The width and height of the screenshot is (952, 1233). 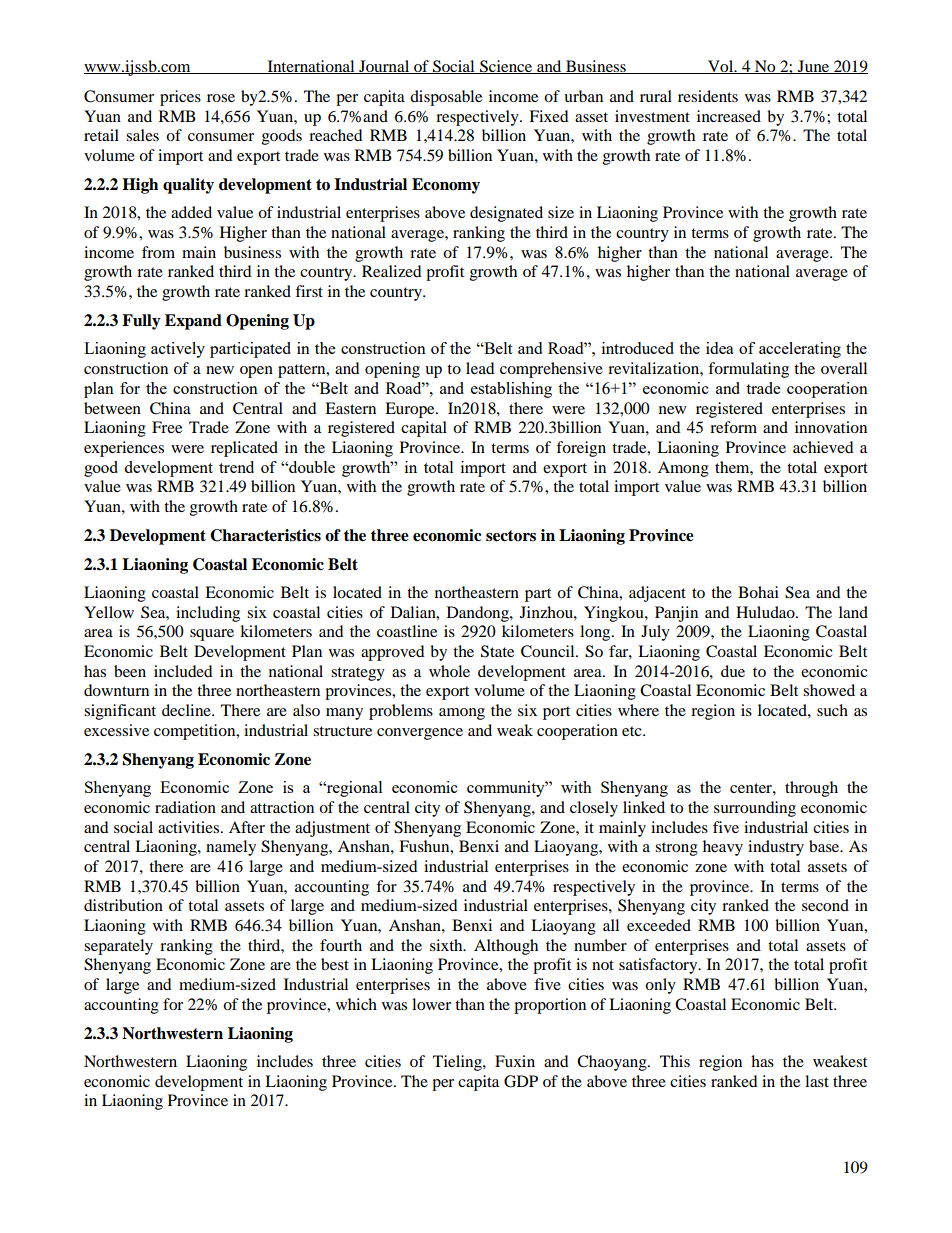 What do you see at coordinates (853, 612) in the screenshot?
I see `land` at bounding box center [853, 612].
